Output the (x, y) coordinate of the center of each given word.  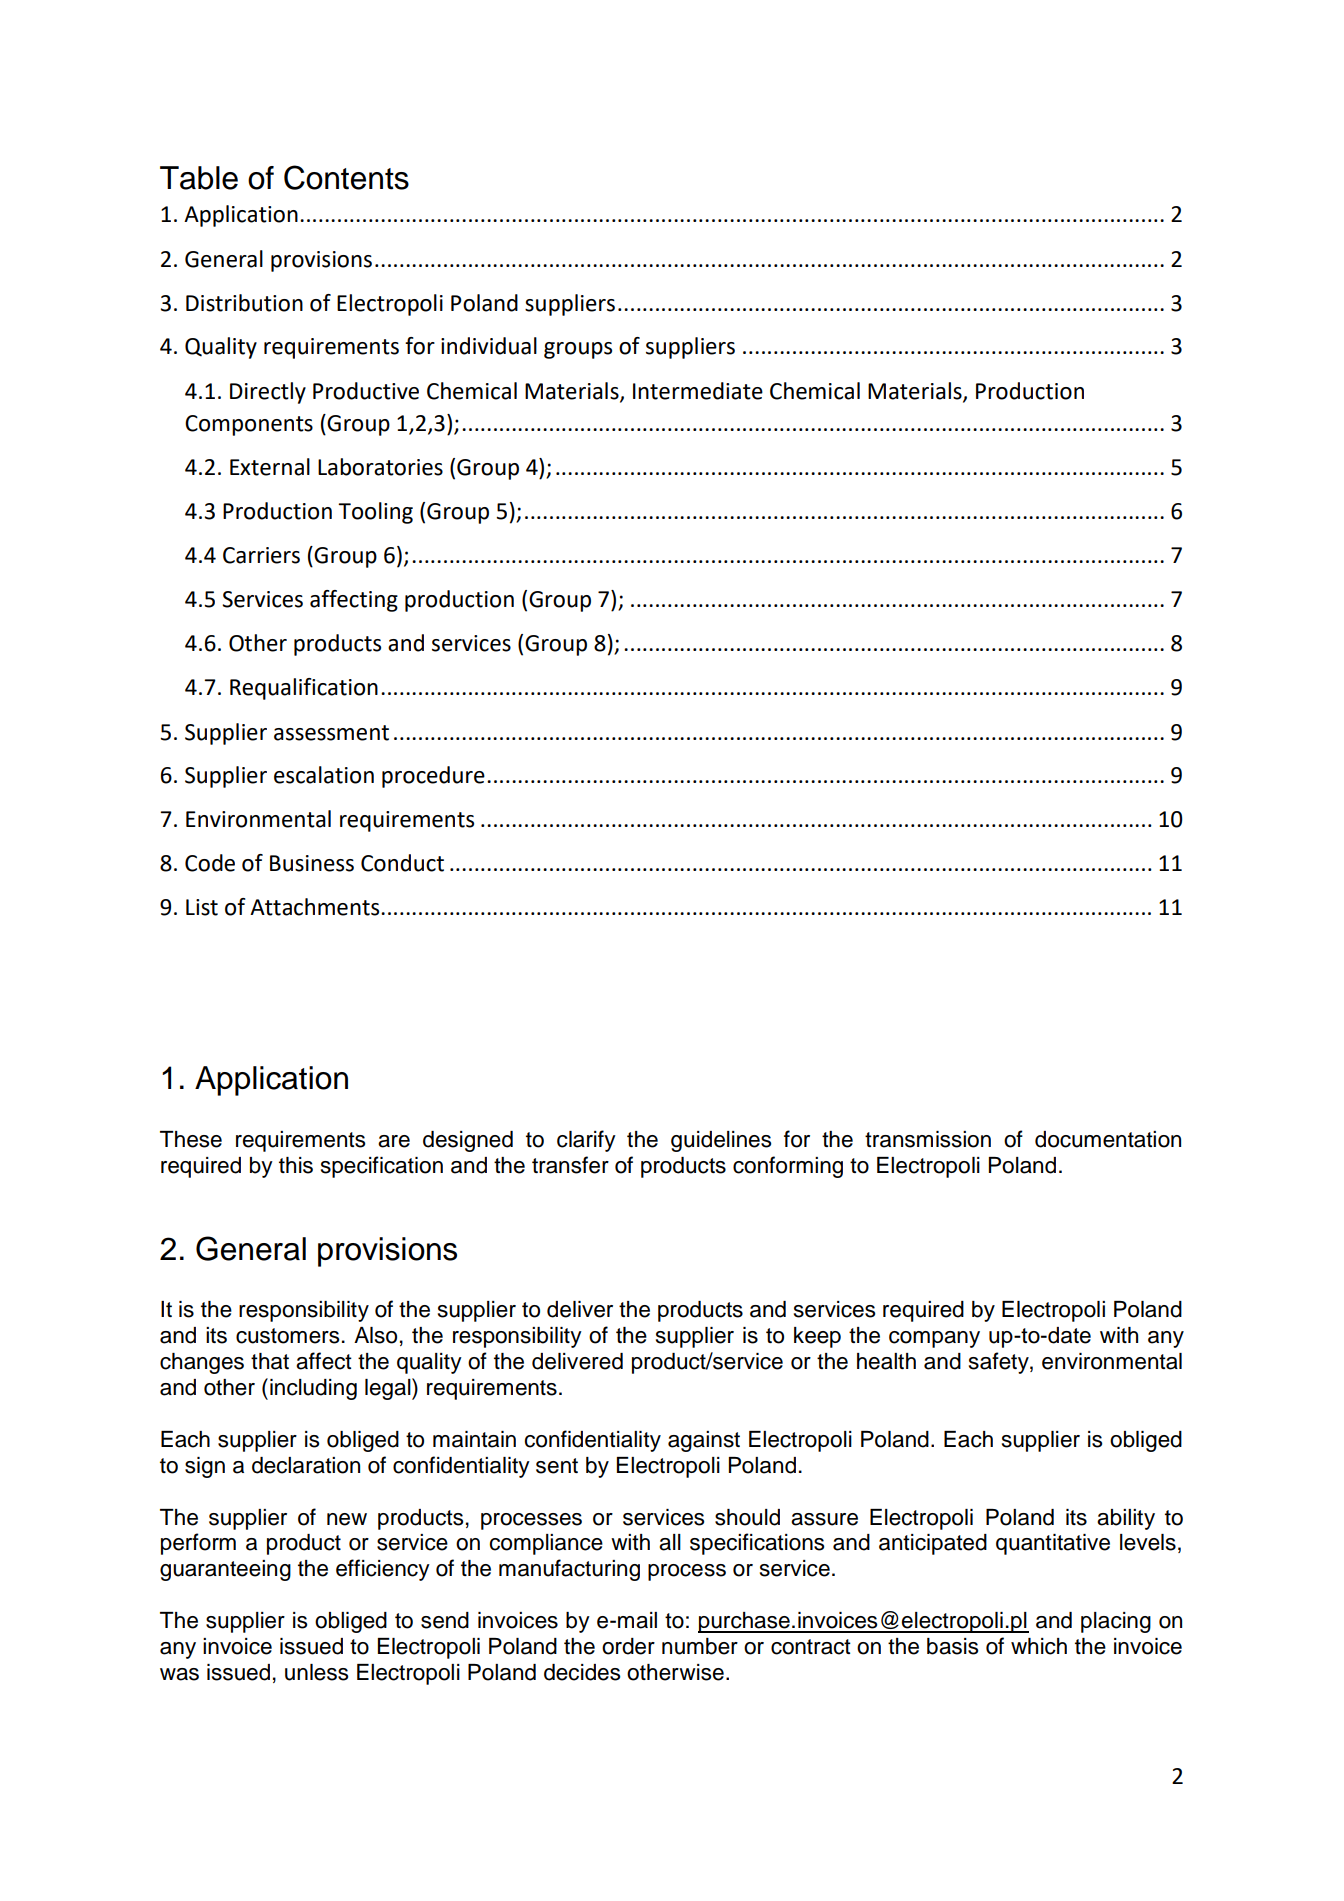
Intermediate (698, 391)
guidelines (721, 1141)
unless (316, 1672)
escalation (324, 775)
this (296, 1165)
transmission (928, 1139)
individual (489, 346)
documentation (1108, 1139)
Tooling (375, 513)
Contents (346, 177)
